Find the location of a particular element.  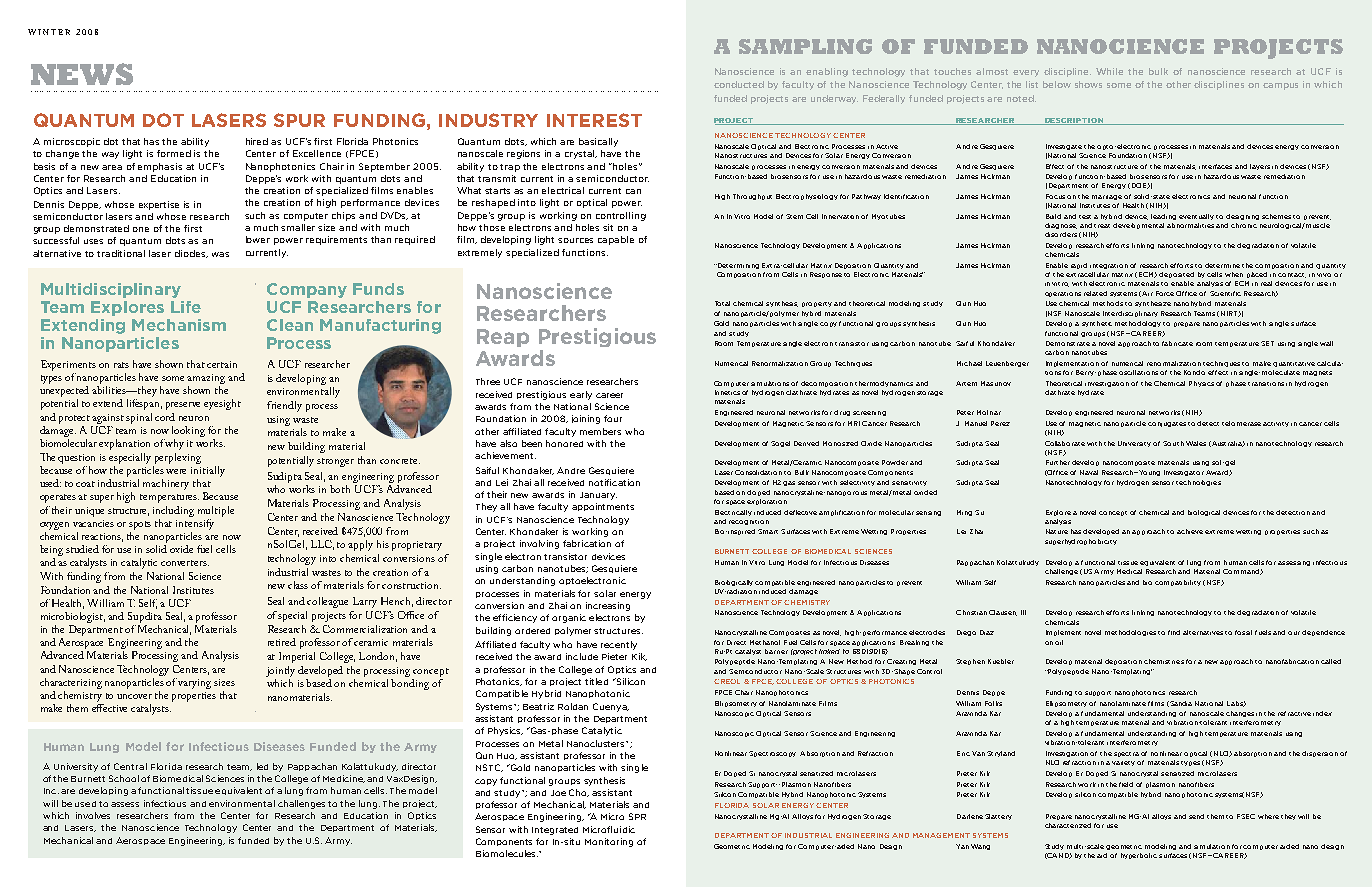

involves is located at coordinates (93, 815).
